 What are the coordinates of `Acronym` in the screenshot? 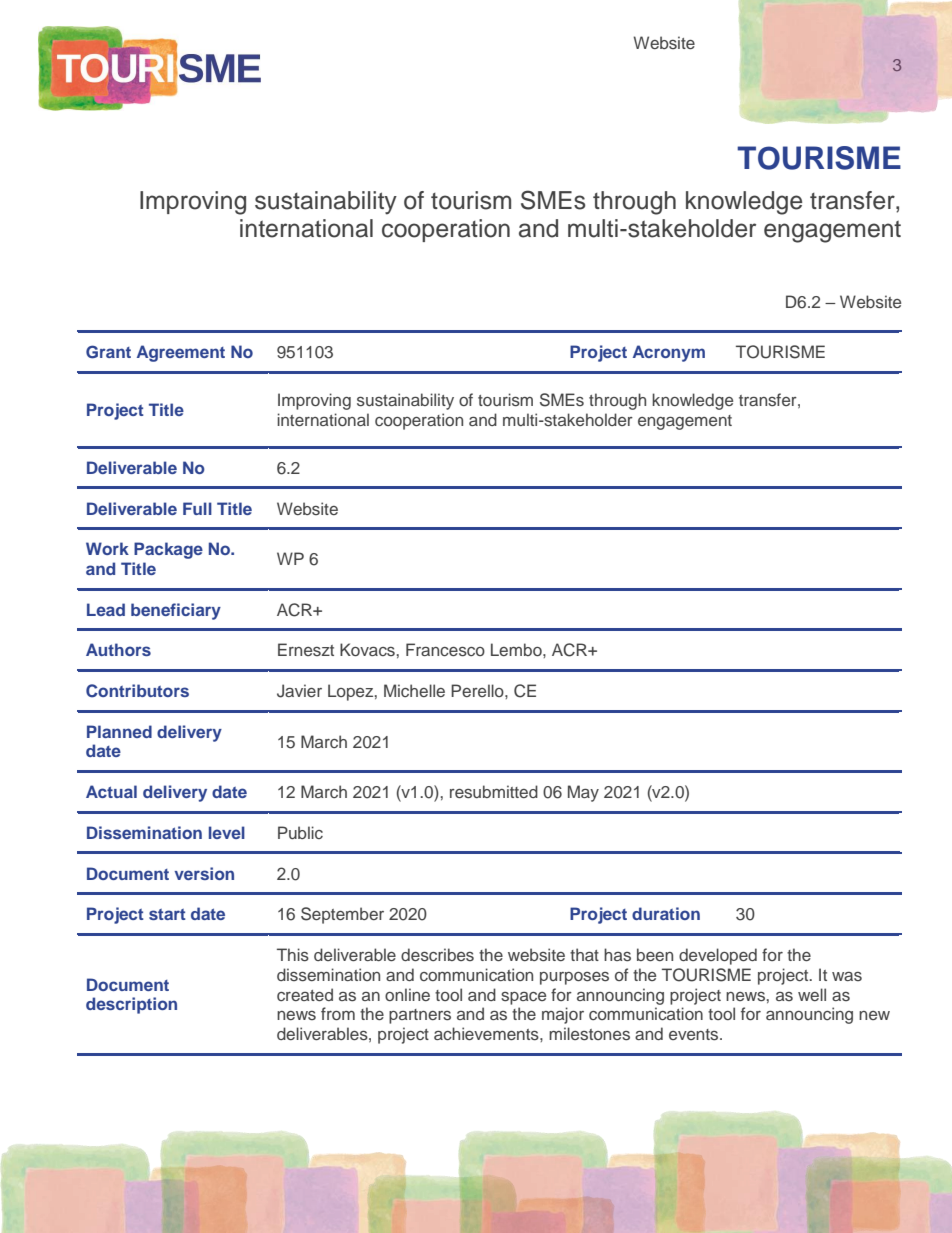 It's located at (669, 353).
